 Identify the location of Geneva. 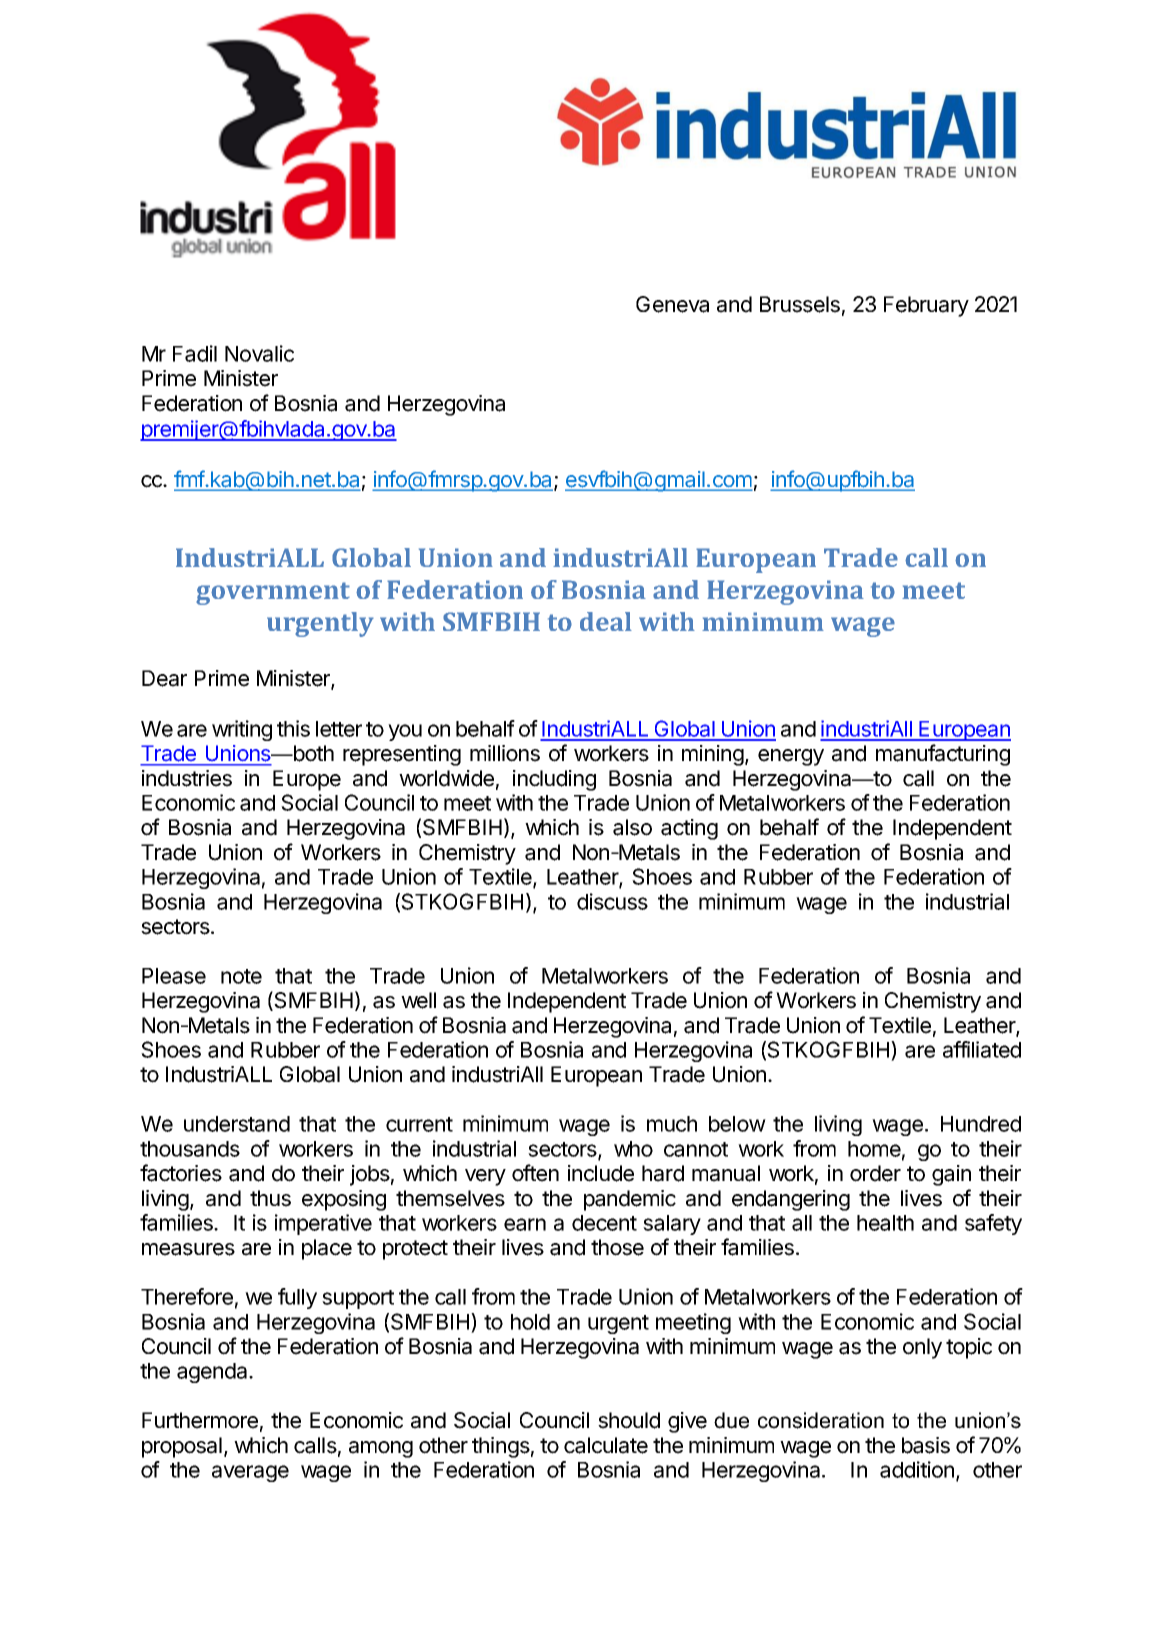
(672, 304).
